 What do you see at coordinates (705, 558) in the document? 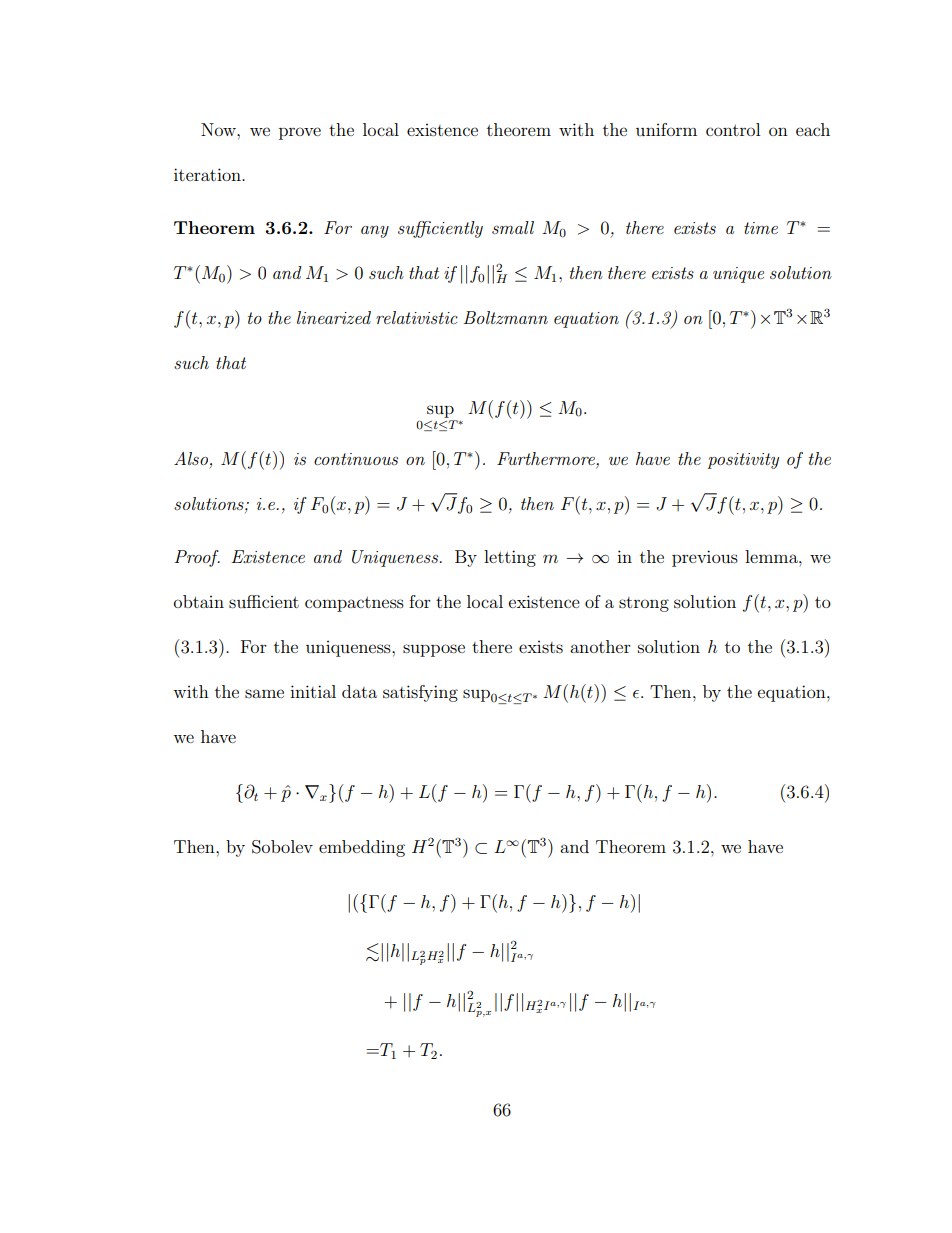
I see `previous` at bounding box center [705, 558].
